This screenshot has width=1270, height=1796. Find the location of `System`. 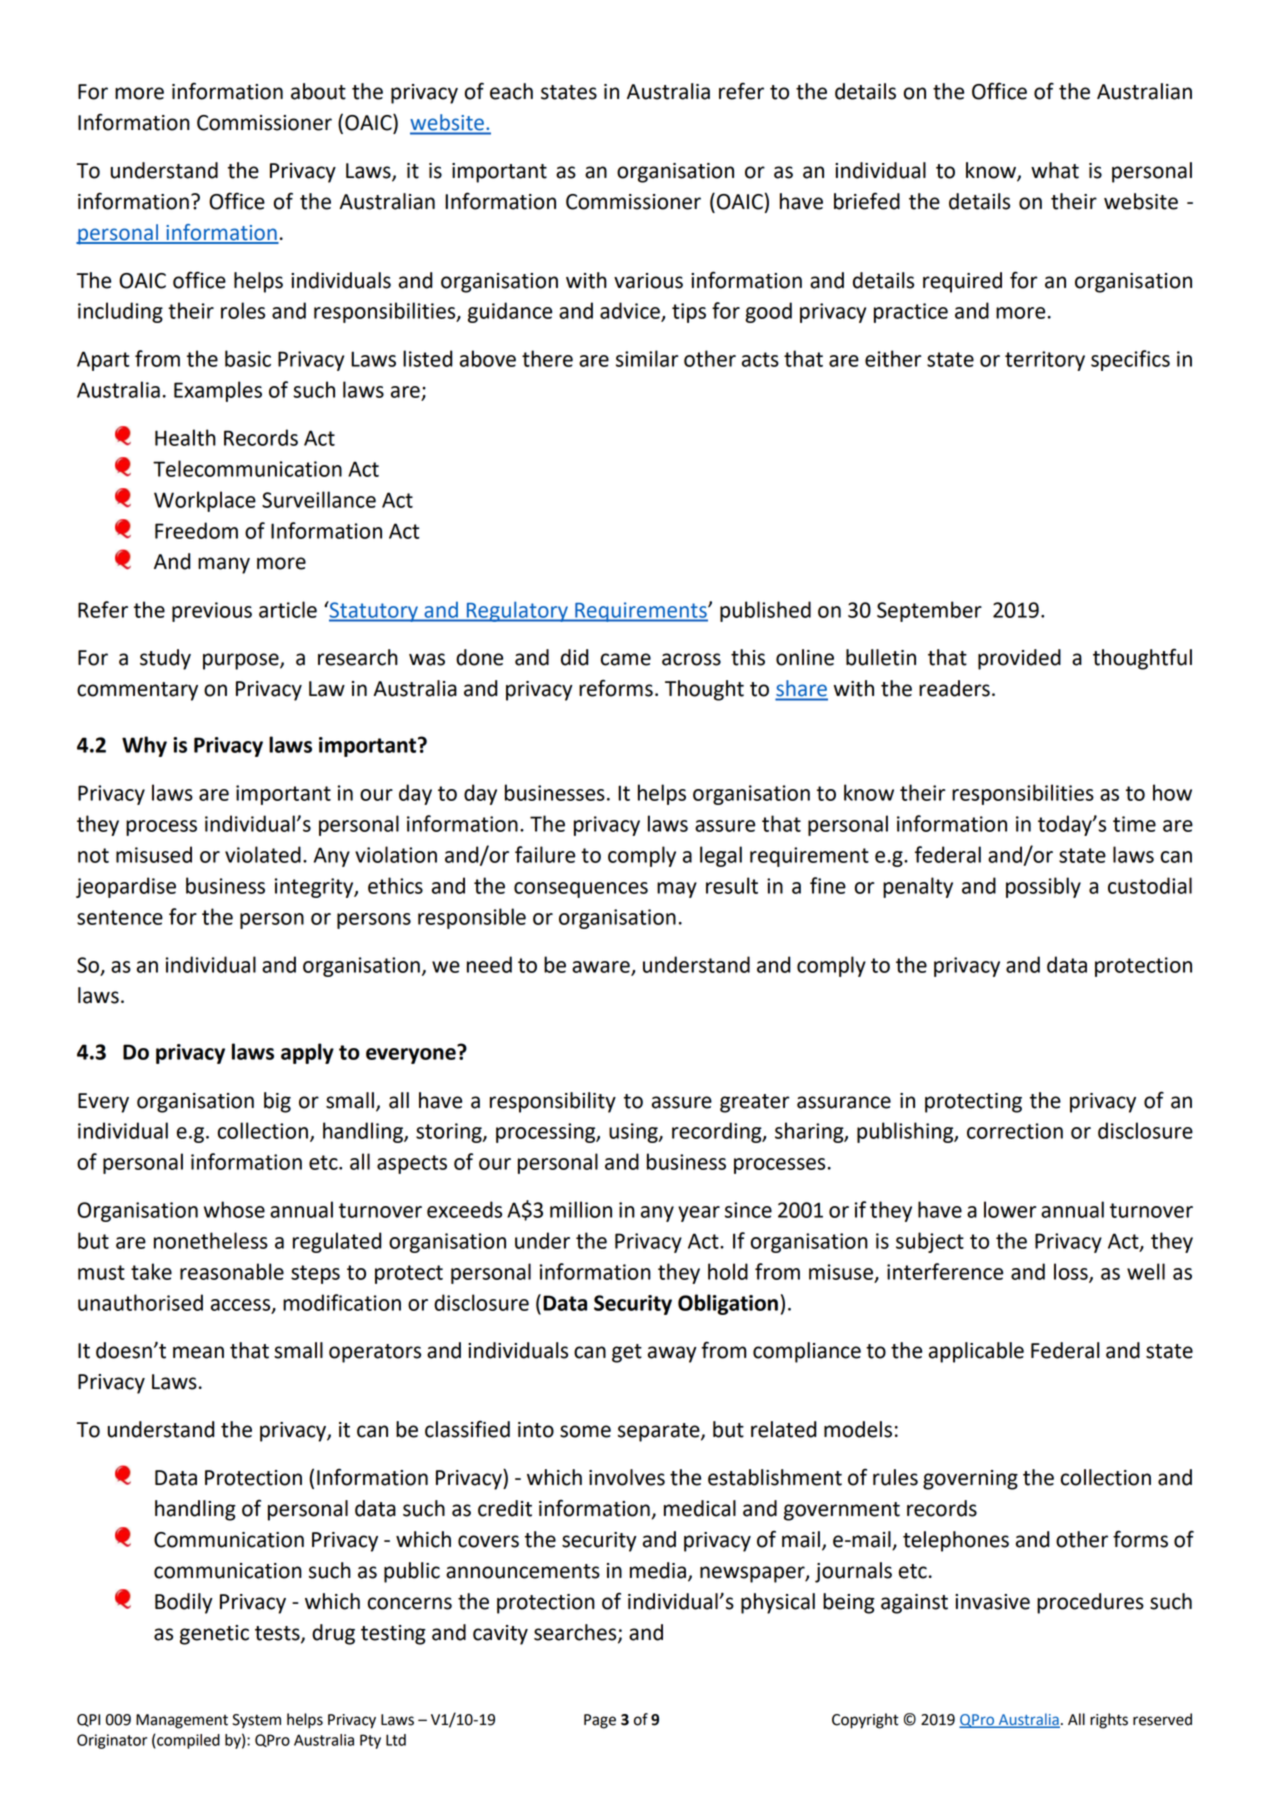

System is located at coordinates (256, 1721).
